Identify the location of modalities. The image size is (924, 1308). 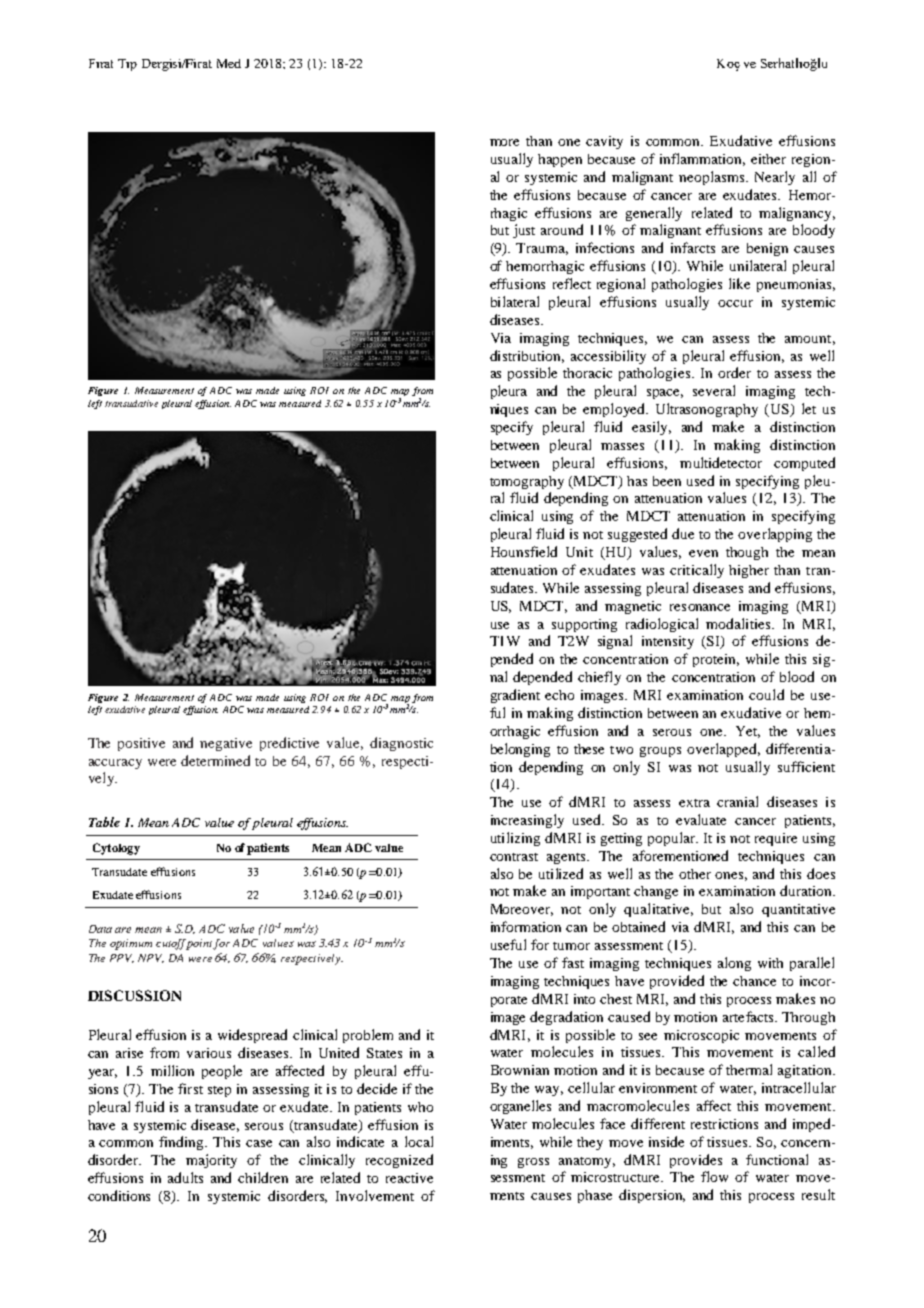
(739, 623).
